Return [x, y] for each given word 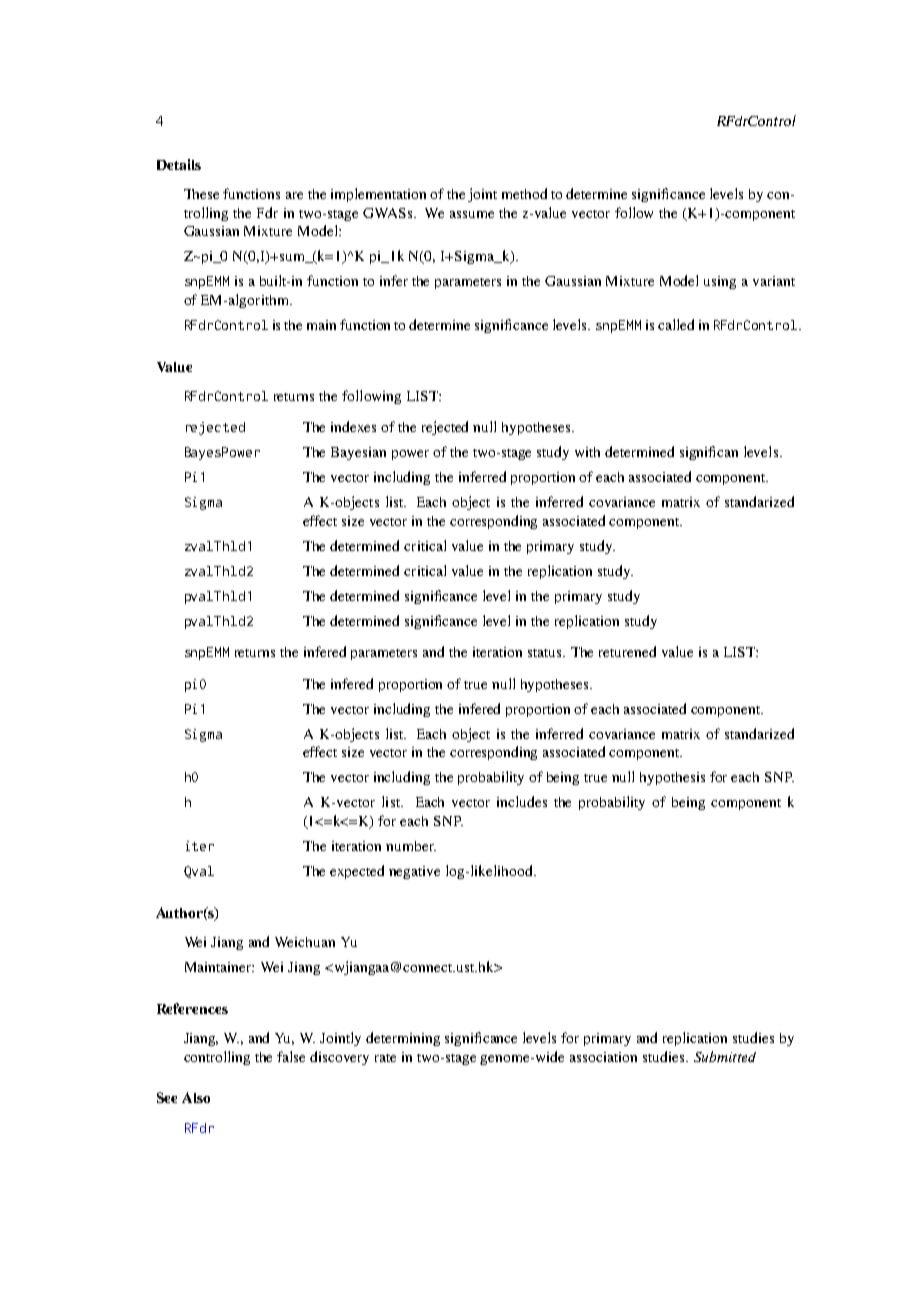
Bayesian [358, 453]
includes [522, 801]
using [720, 282]
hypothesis [672, 778]
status [546, 653]
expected [357, 872]
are [294, 195]
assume [472, 214]
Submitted [725, 1056]
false [291, 1056]
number [411, 846]
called [676, 324]
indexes [353, 426]
